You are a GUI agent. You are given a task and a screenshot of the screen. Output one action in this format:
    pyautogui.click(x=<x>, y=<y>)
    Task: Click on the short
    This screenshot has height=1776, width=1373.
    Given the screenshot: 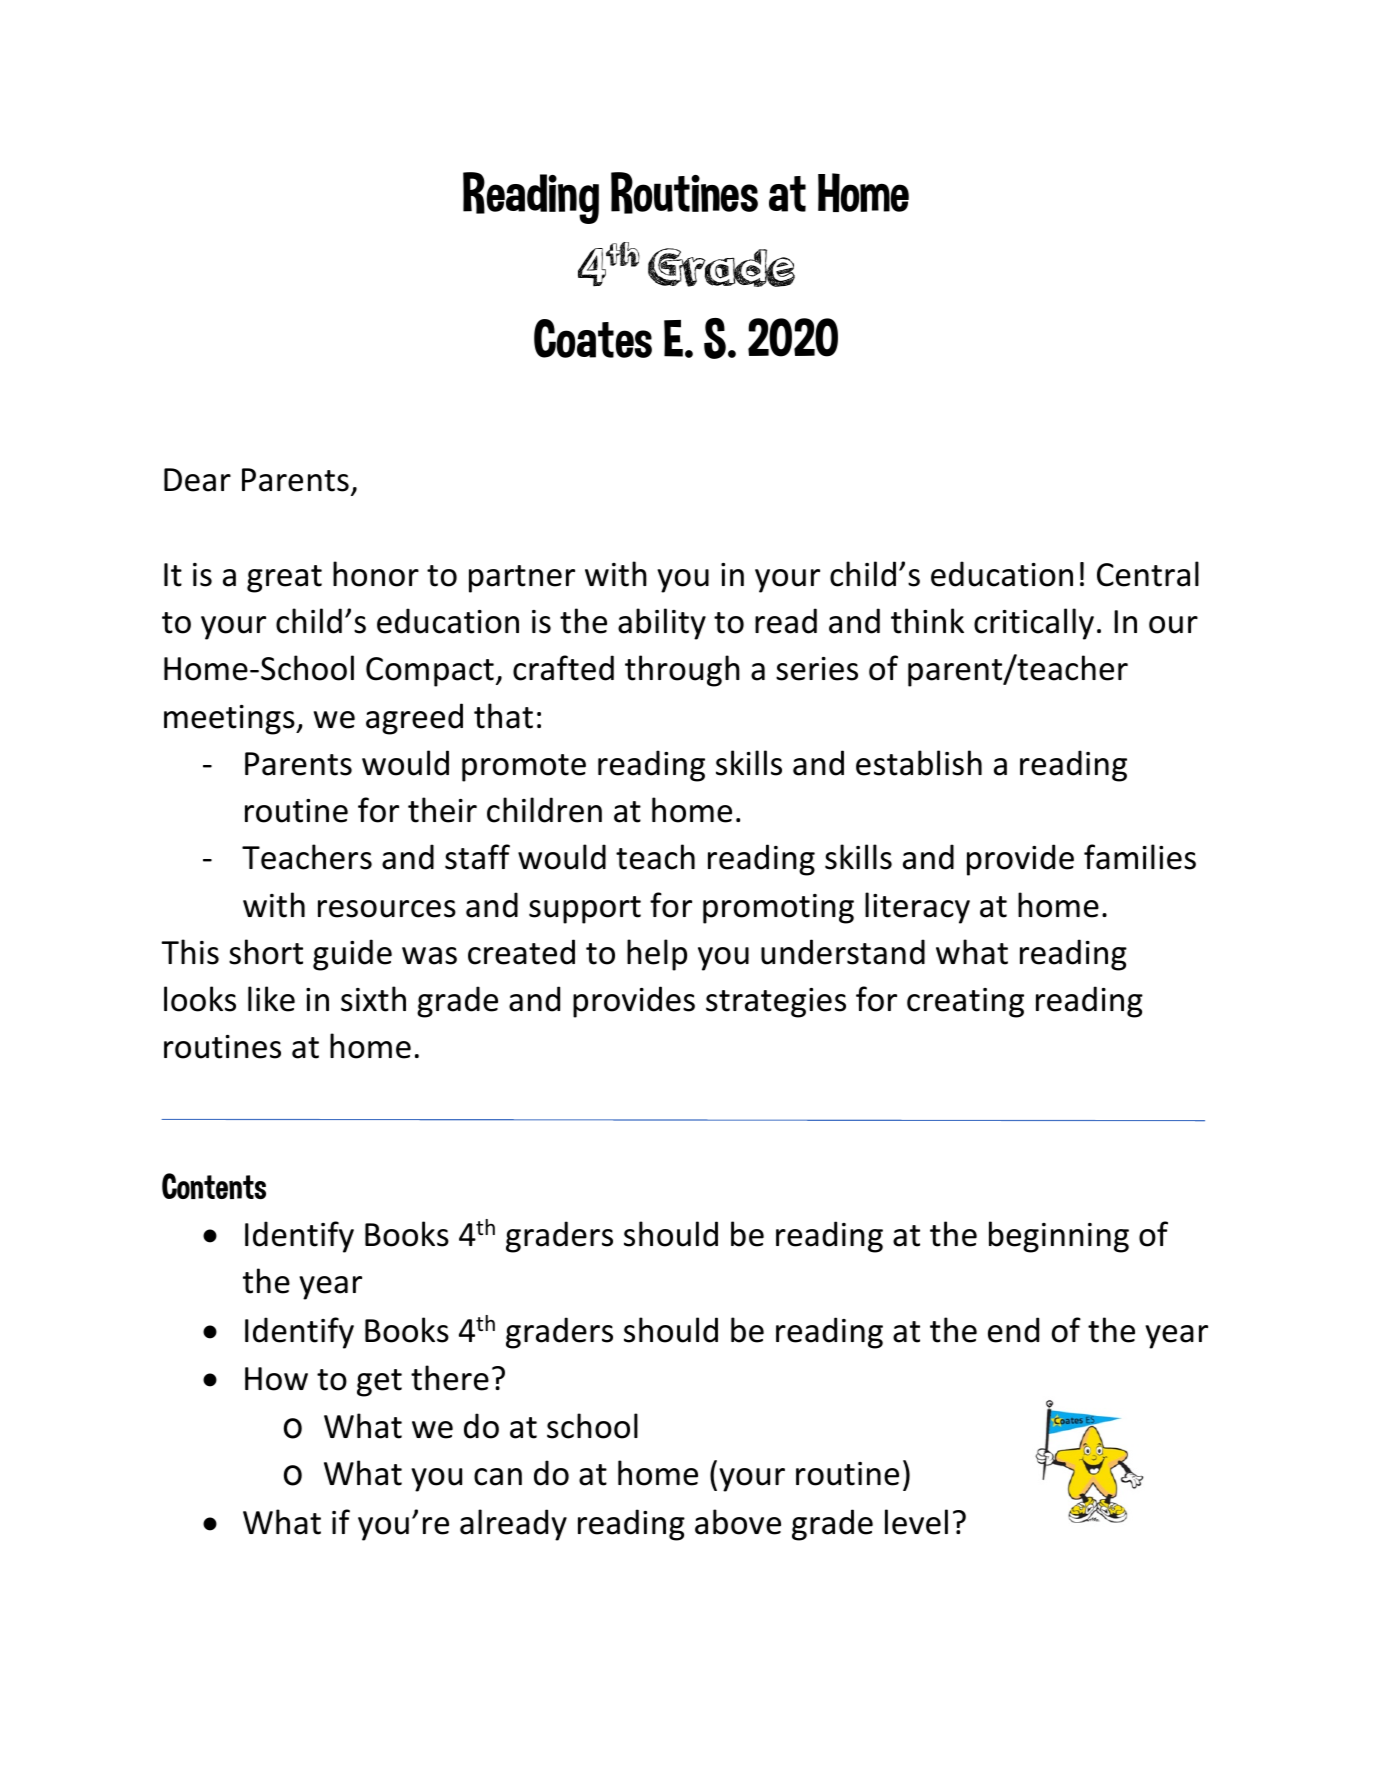 What is the action you would take?
    pyautogui.click(x=266, y=952)
